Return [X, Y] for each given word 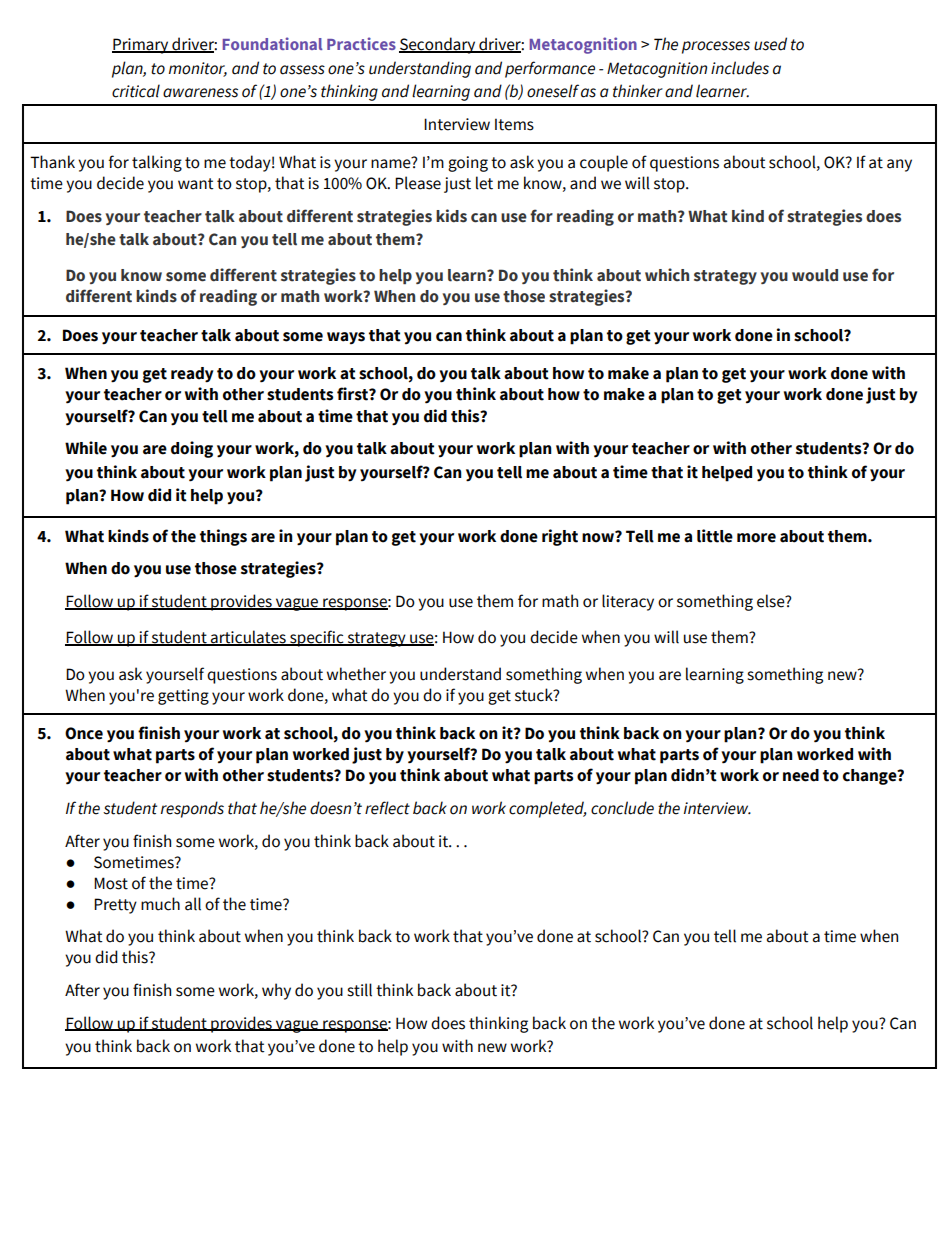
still [359, 990]
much [160, 904]
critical [136, 91]
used [770, 44]
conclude [622, 808]
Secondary [438, 45]
